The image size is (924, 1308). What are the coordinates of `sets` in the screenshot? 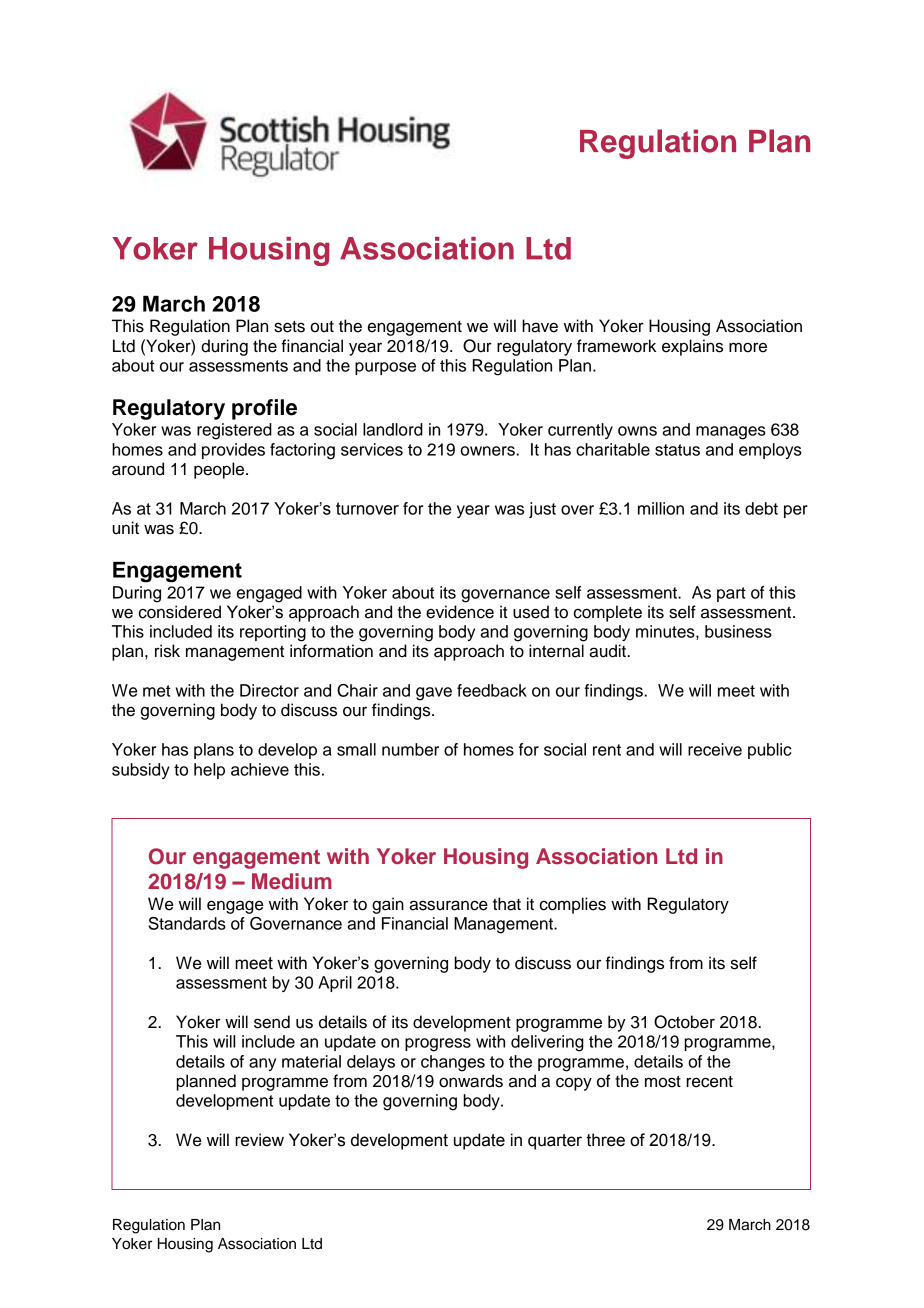 It's located at (289, 327).
